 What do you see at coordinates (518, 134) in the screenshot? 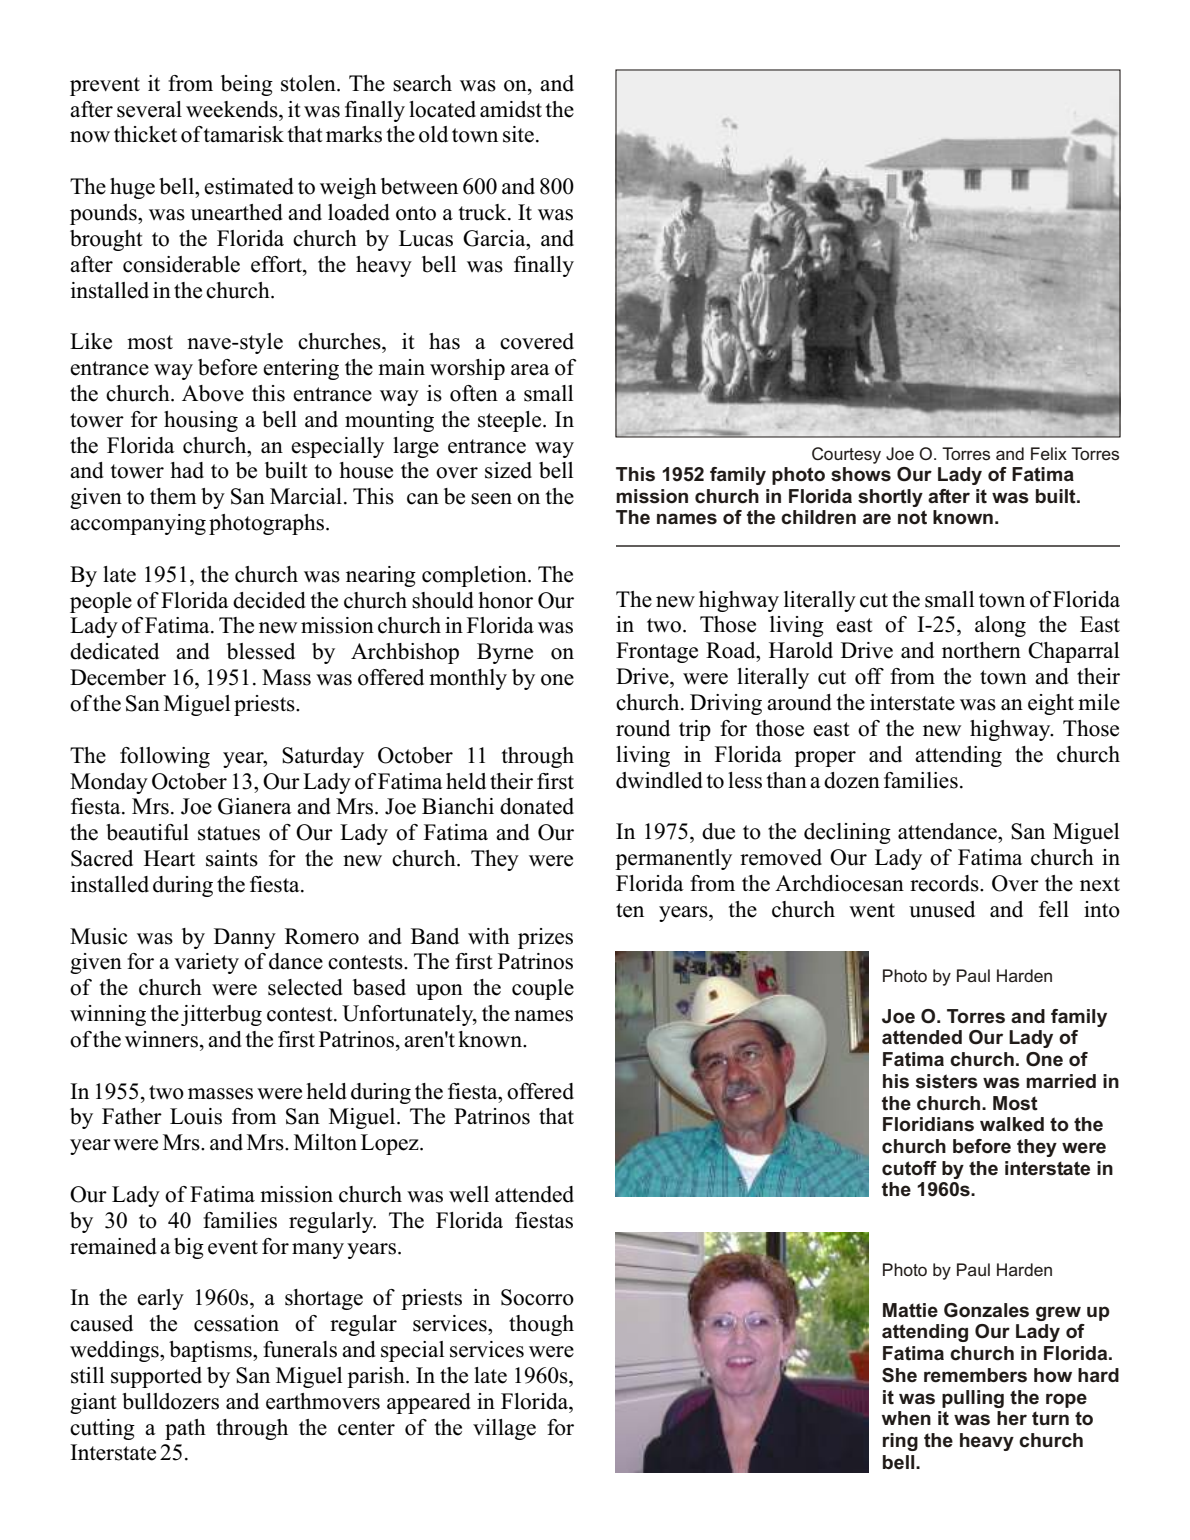
I see `site` at bounding box center [518, 134].
